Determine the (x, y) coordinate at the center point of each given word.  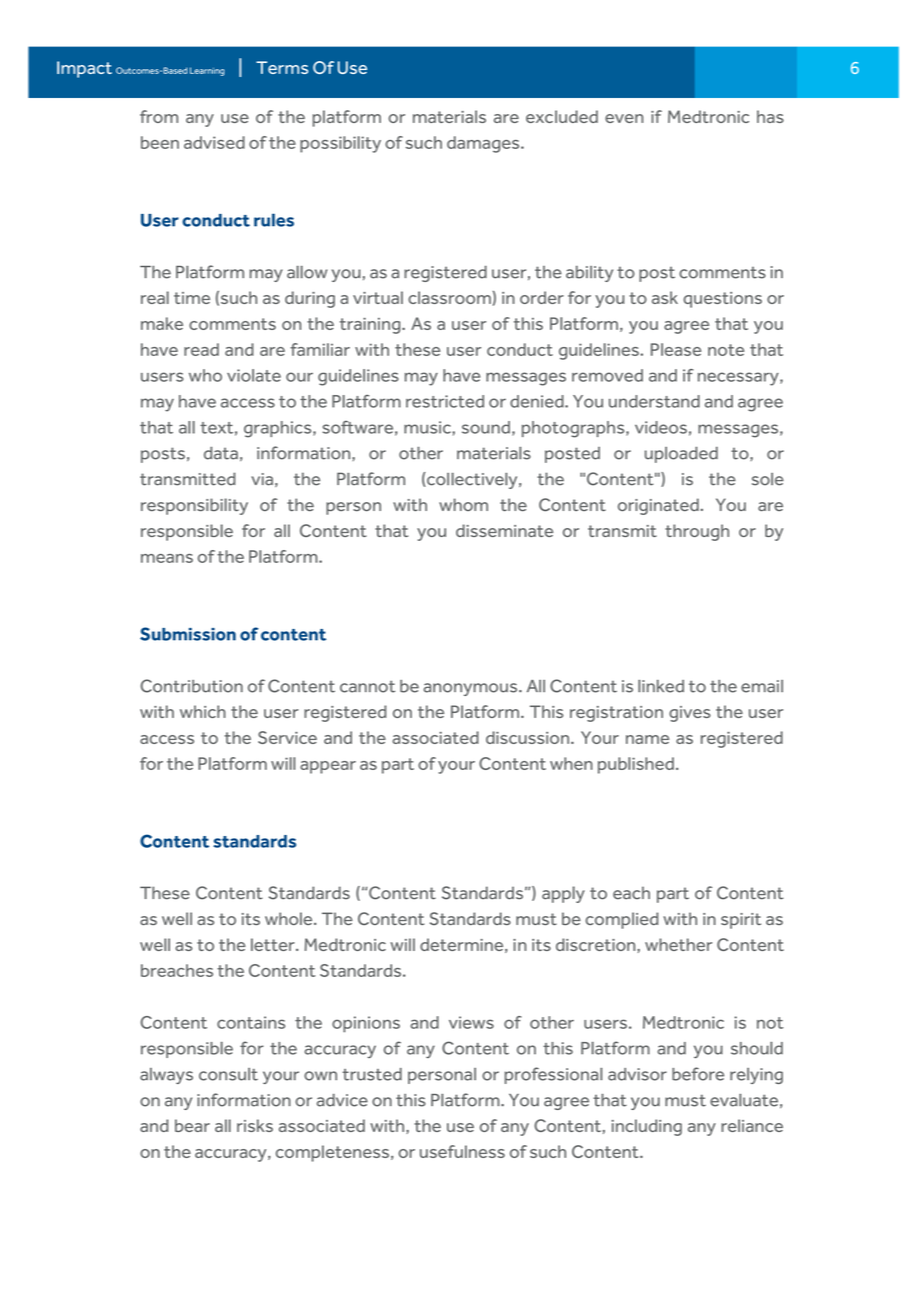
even (624, 118)
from (159, 116)
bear (192, 1125)
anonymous (472, 689)
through (697, 532)
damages (484, 144)
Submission (188, 634)
